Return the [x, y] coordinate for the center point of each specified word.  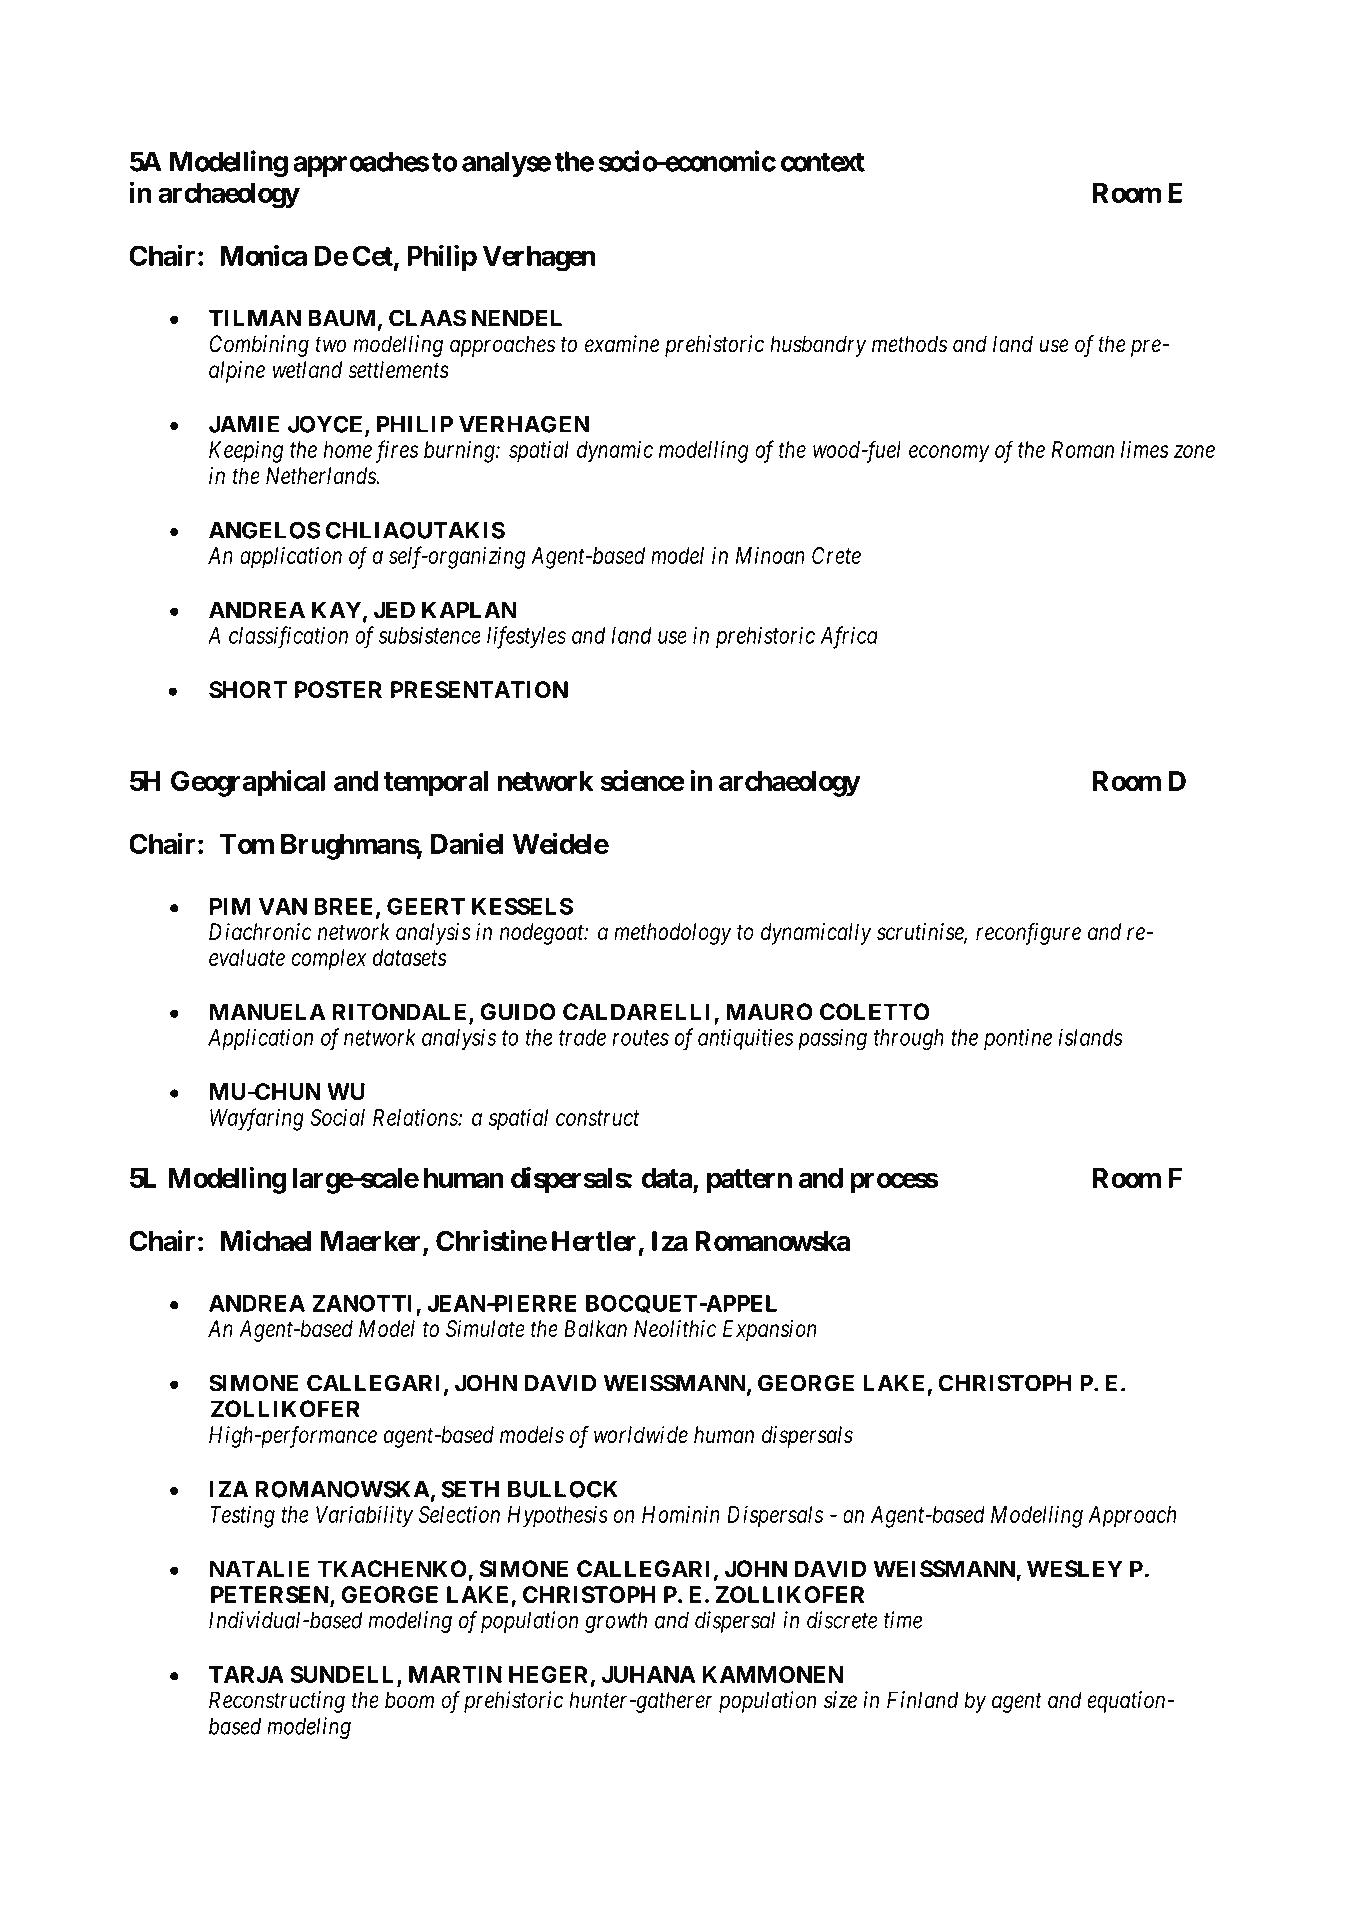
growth [616, 1622]
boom [409, 1700]
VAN [283, 906]
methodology [673, 934]
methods [909, 344]
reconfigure [1028, 933]
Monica [263, 255]
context [823, 162]
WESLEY [1075, 1569]
